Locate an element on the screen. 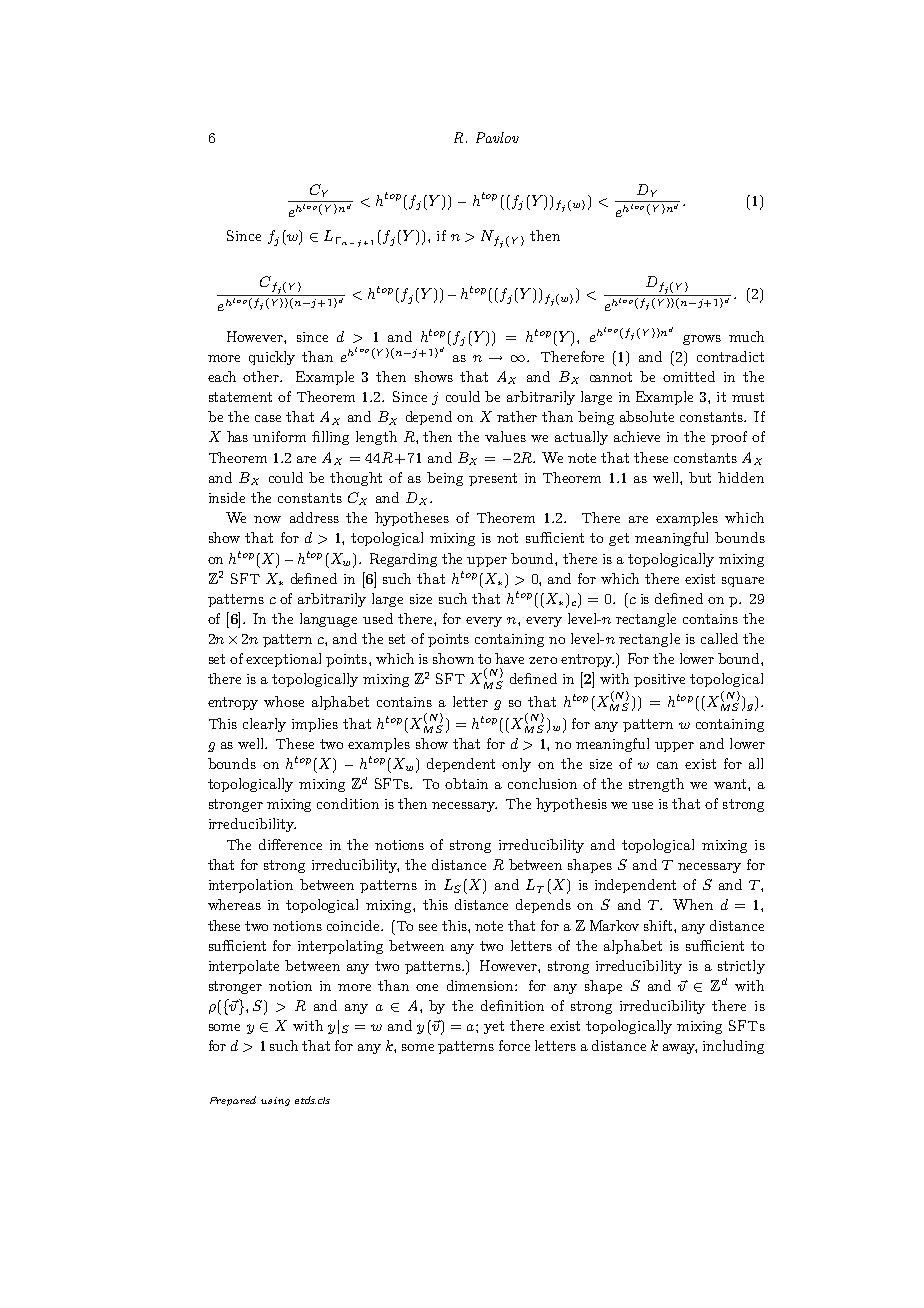  grows is located at coordinates (702, 340).
